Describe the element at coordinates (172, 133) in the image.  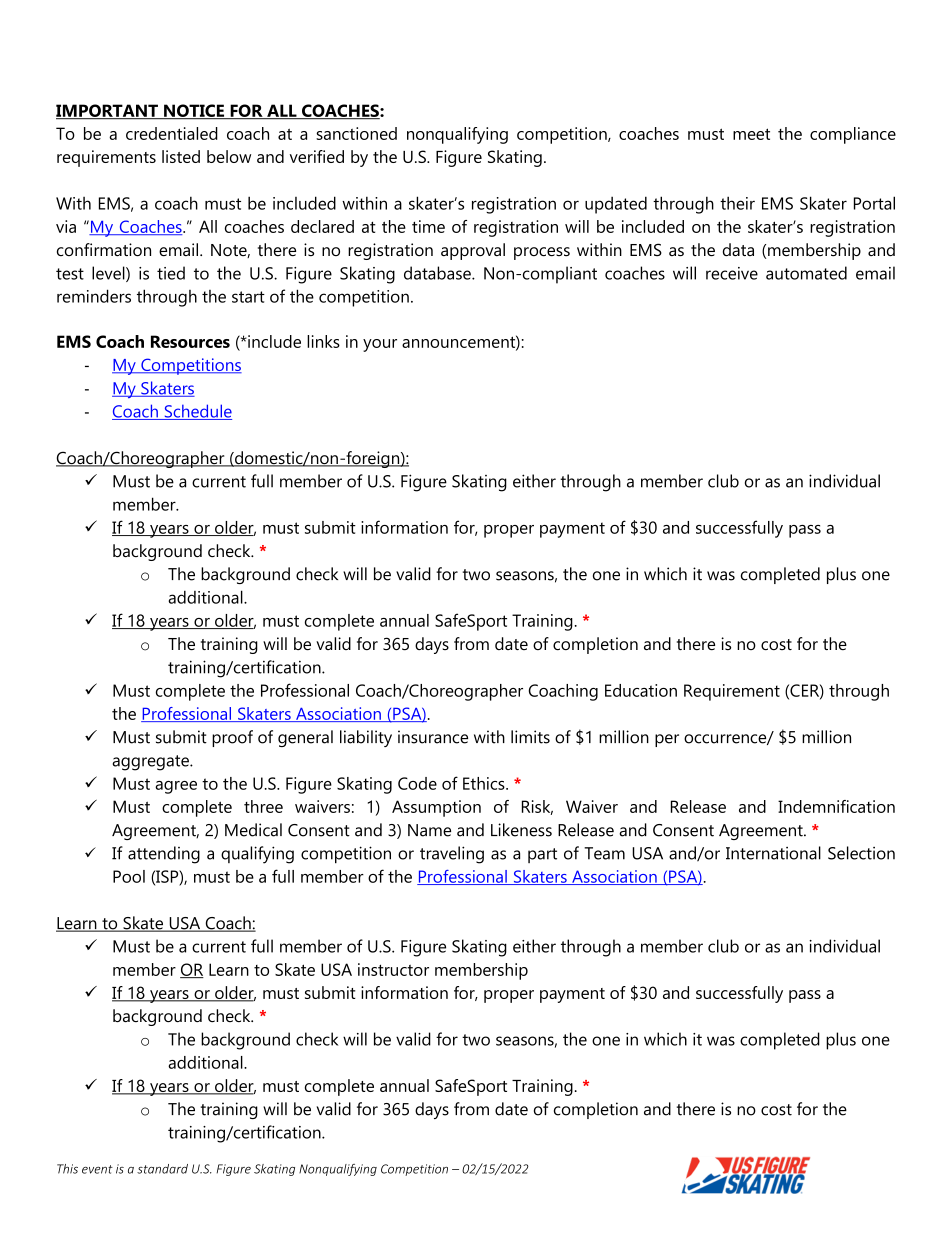
I see `credentialed` at that location.
